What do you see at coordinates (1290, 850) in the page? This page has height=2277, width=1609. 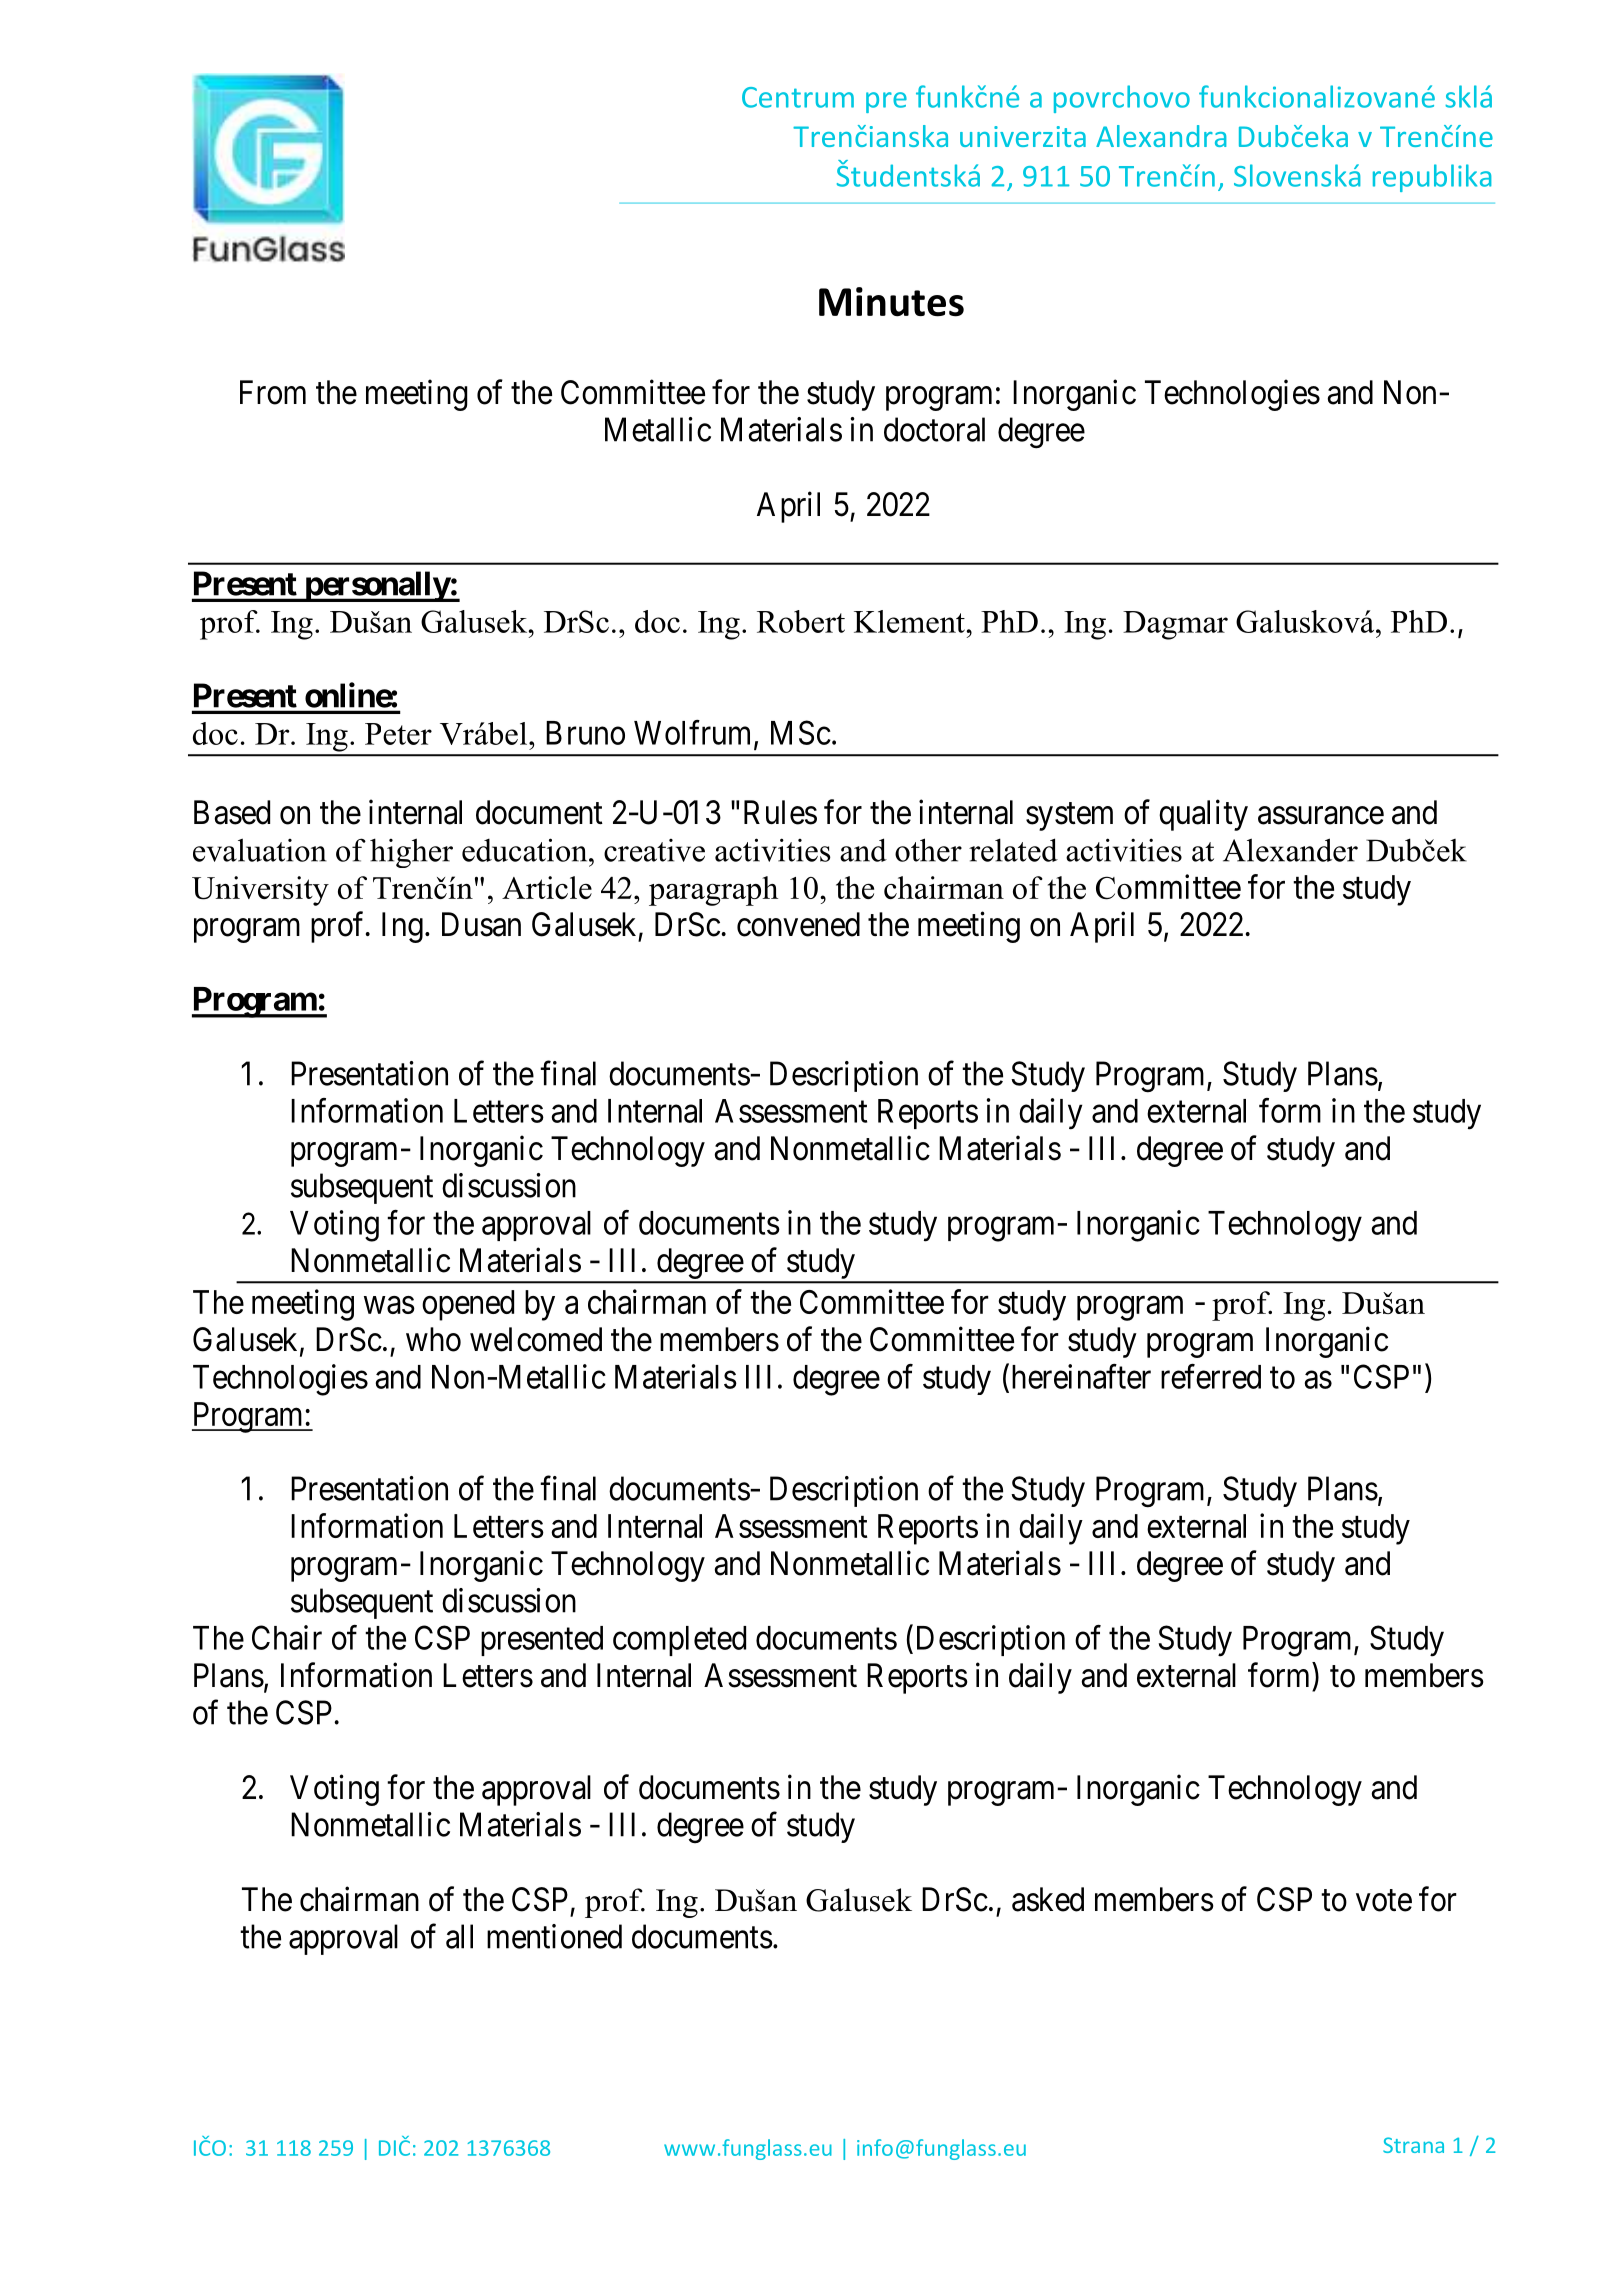 I see `Alexander` at bounding box center [1290, 850].
